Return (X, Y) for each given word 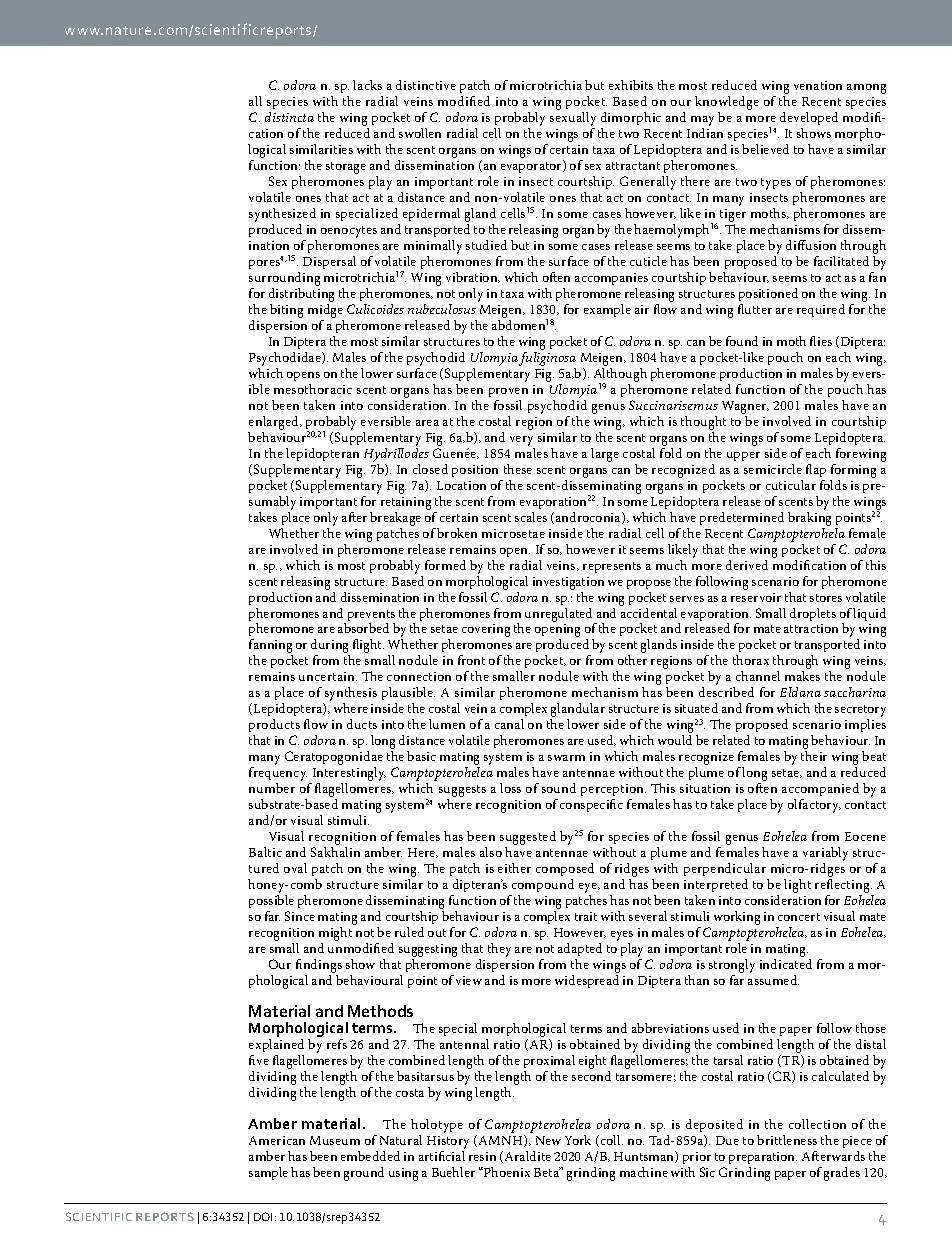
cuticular (791, 485)
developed (809, 118)
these (518, 469)
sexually (573, 119)
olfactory (814, 806)
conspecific (591, 805)
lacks (367, 85)
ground (364, 1174)
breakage (395, 519)
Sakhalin (335, 852)
